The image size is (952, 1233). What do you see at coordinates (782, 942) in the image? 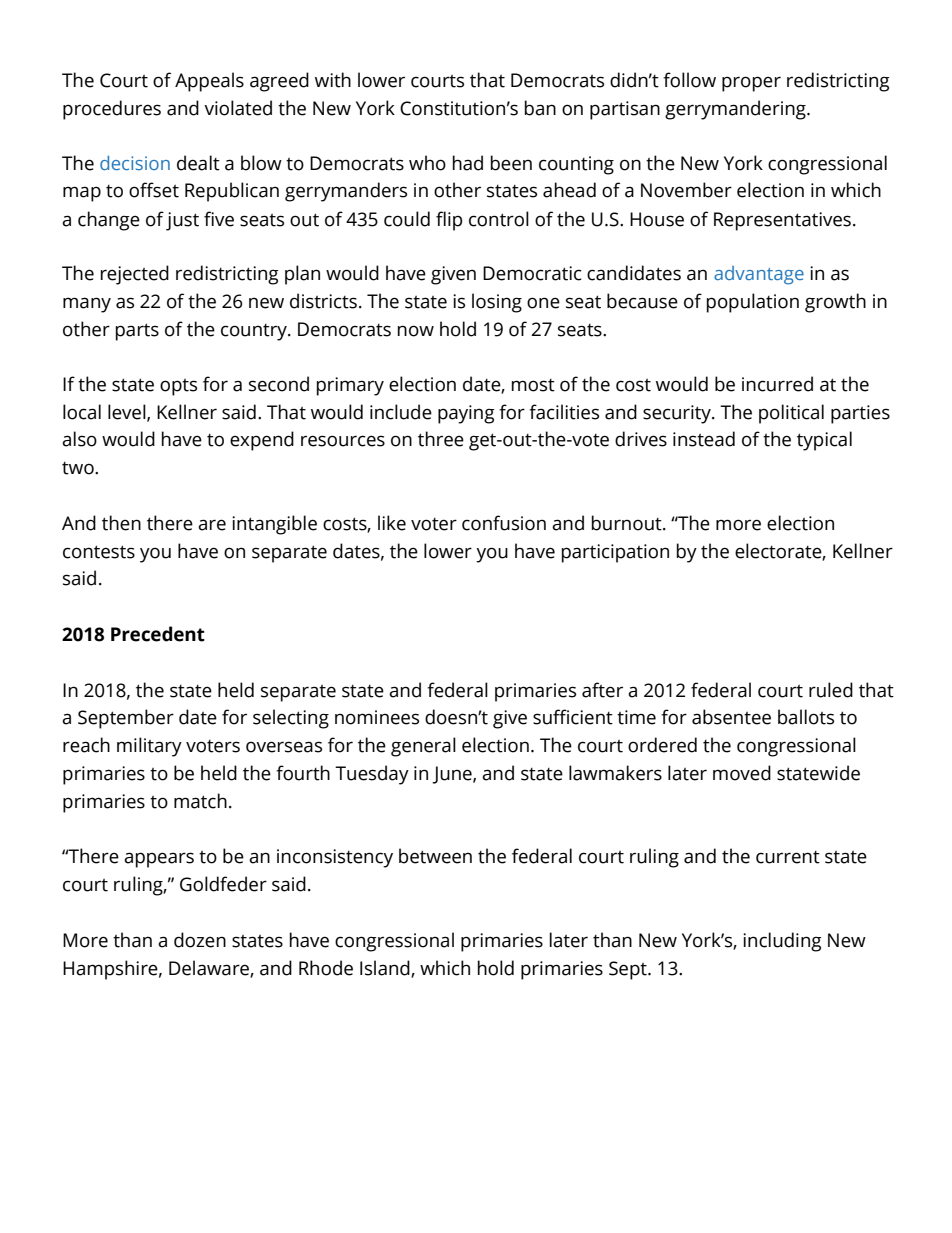
I see `including` at bounding box center [782, 942].
